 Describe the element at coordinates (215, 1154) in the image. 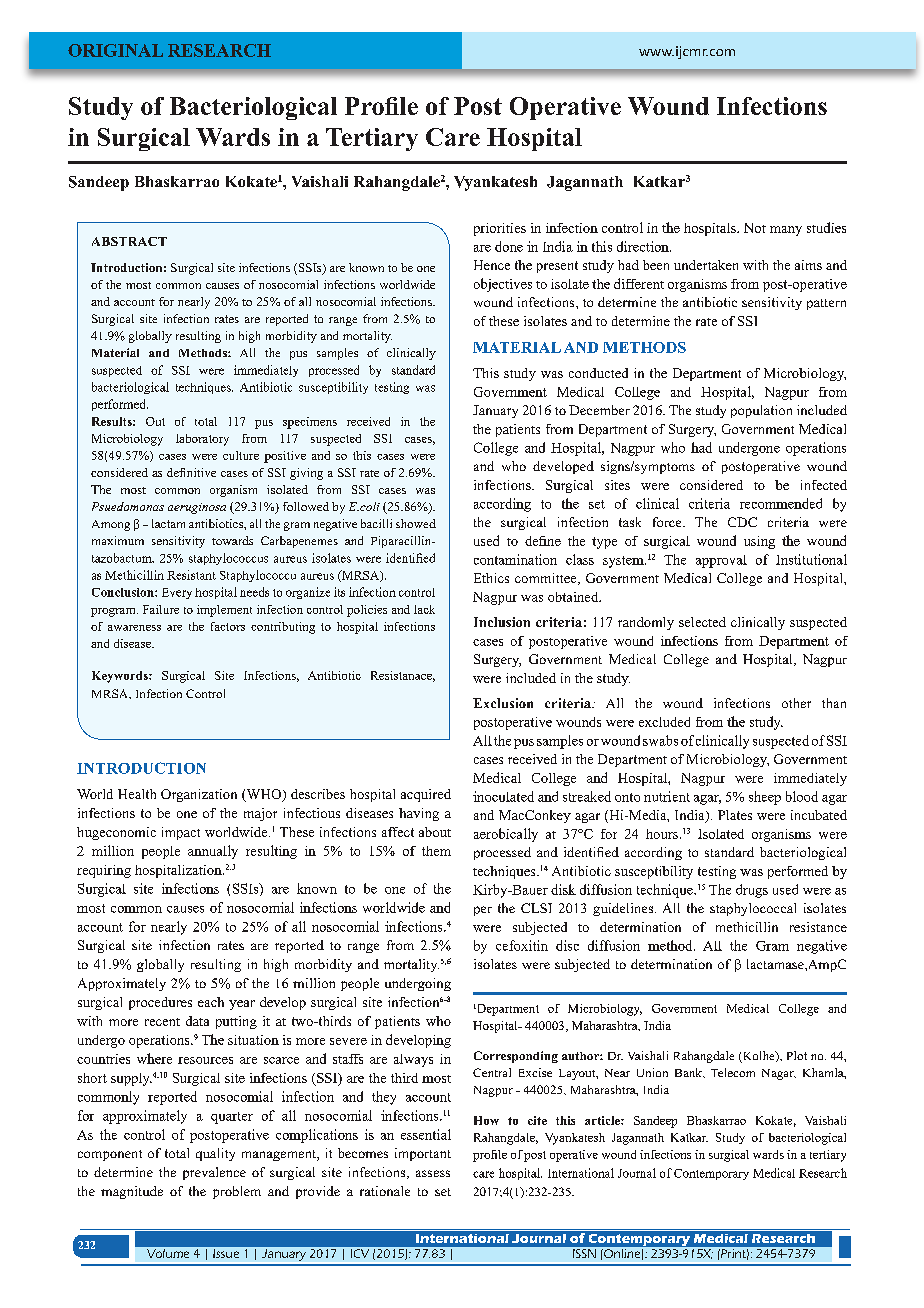

I see `quality` at that location.
